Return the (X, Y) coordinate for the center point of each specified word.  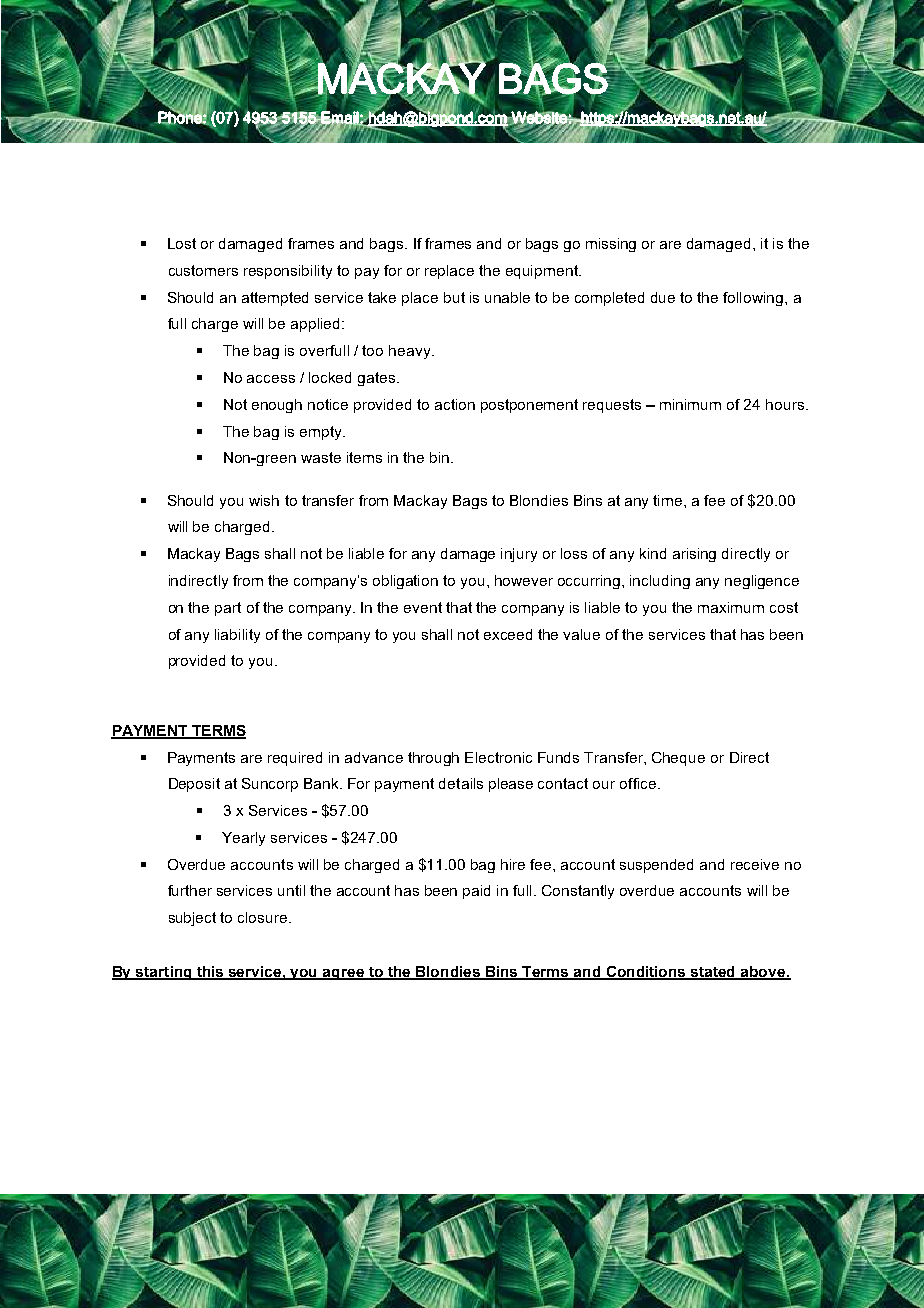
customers (203, 270)
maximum (731, 607)
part (228, 609)
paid (476, 892)
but (454, 297)
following (754, 299)
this (210, 973)
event (423, 607)
